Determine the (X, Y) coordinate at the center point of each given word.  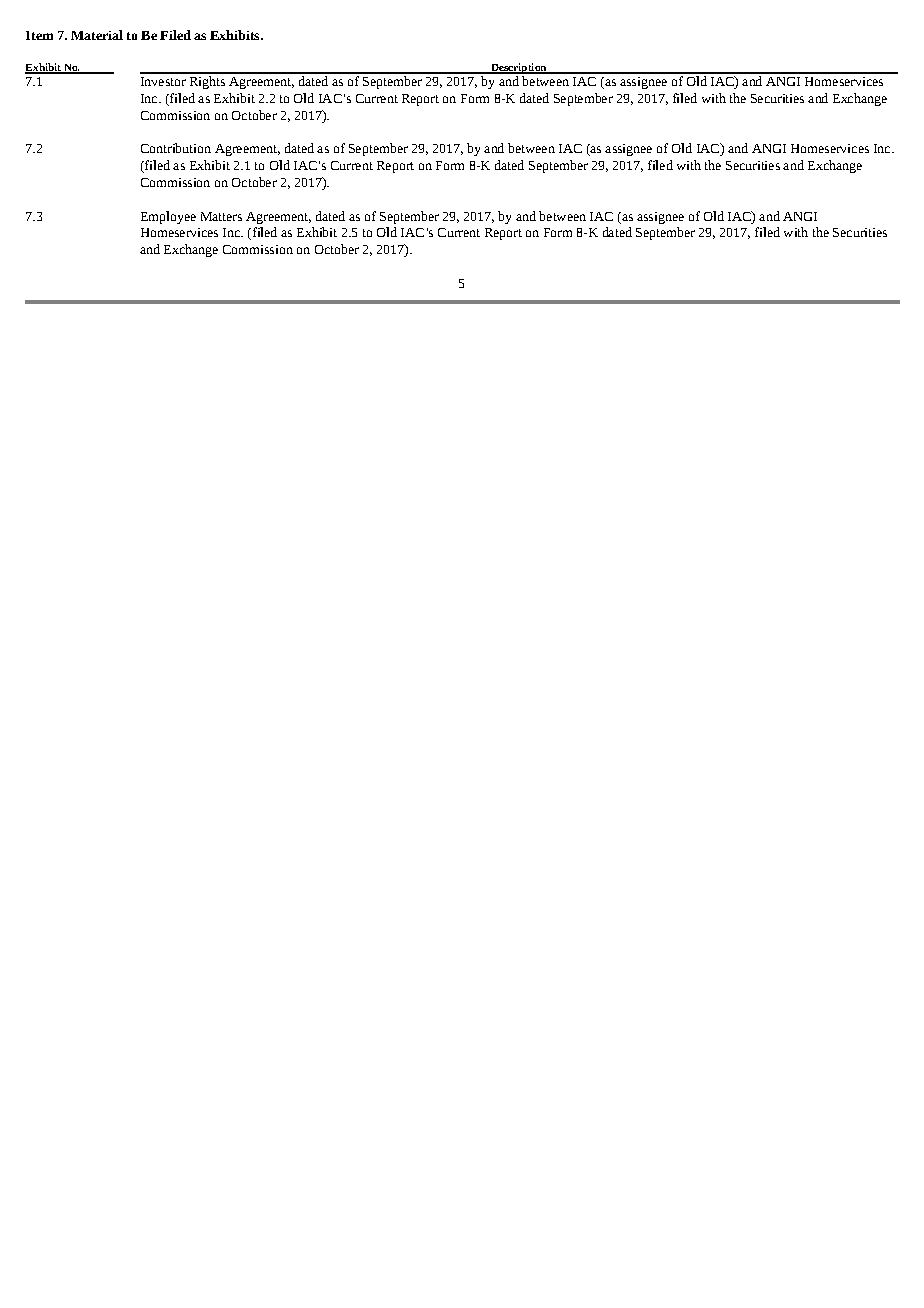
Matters (221, 216)
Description (519, 68)
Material (97, 35)
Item (39, 35)
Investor (163, 81)
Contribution (176, 148)
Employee (168, 217)
